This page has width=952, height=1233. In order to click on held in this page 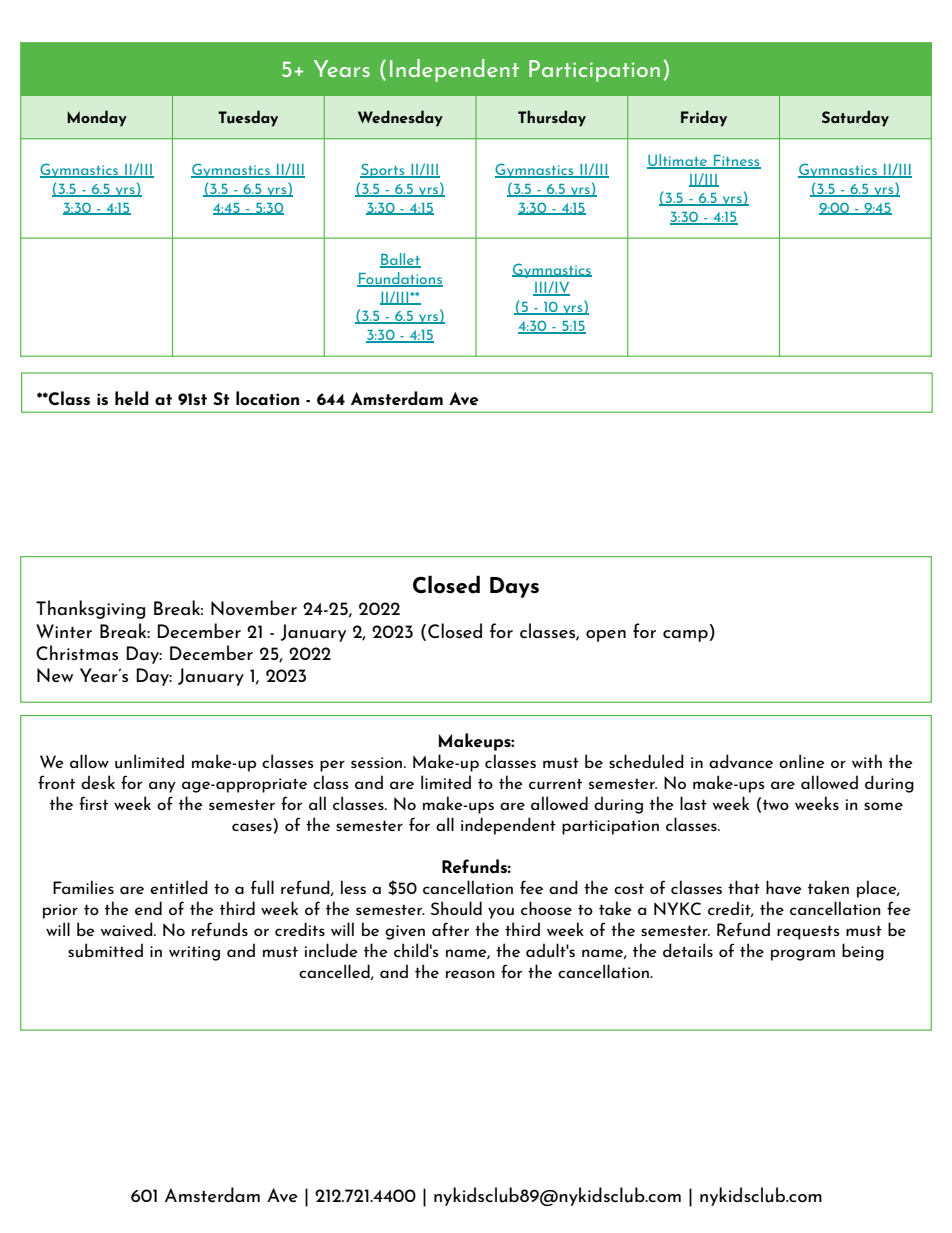, I will do `click(132, 398)`.
